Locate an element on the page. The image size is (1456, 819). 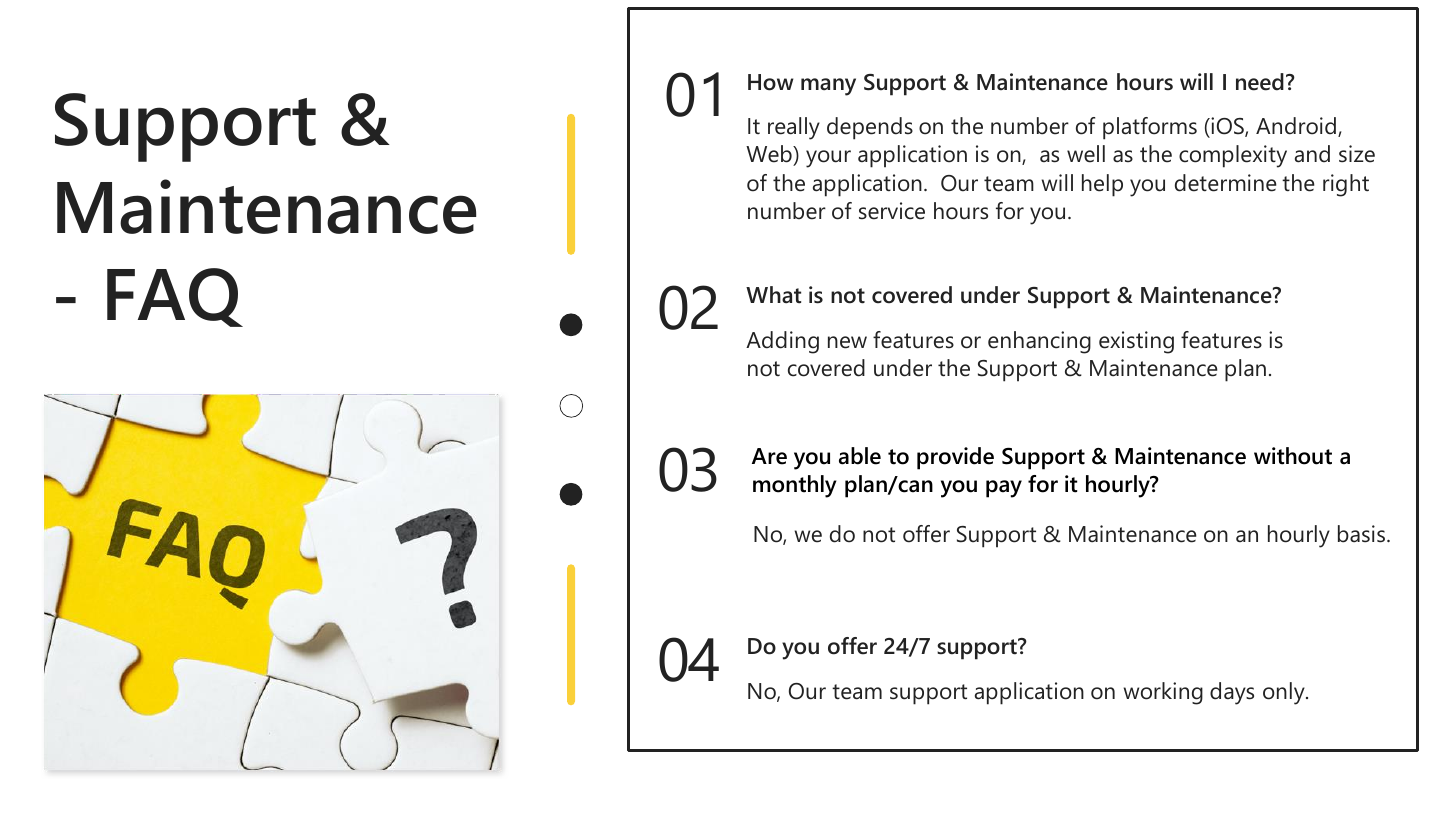
existing is located at coordinates (1136, 342).
